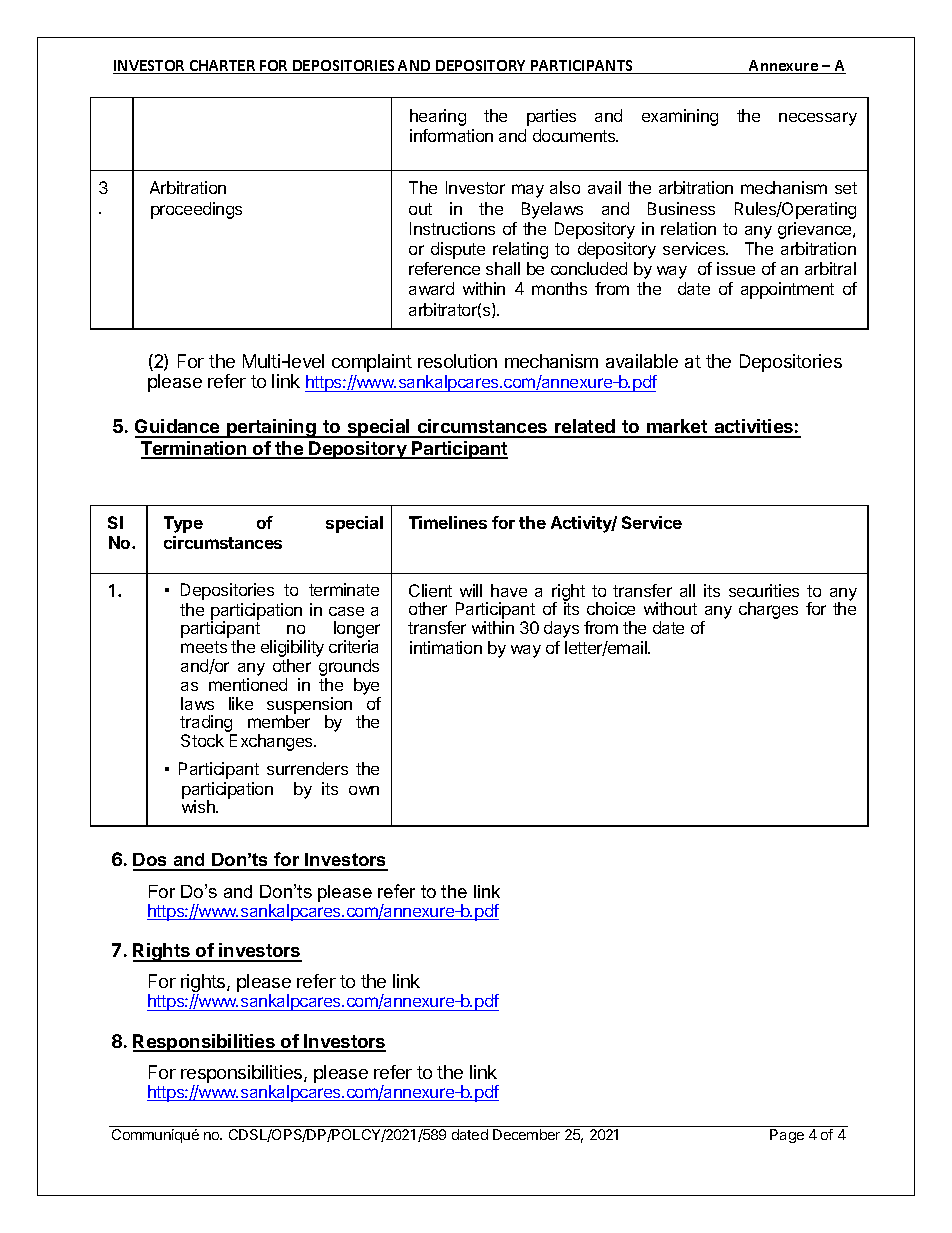 This screenshot has height=1233, width=952. I want to click on own, so click(364, 790).
